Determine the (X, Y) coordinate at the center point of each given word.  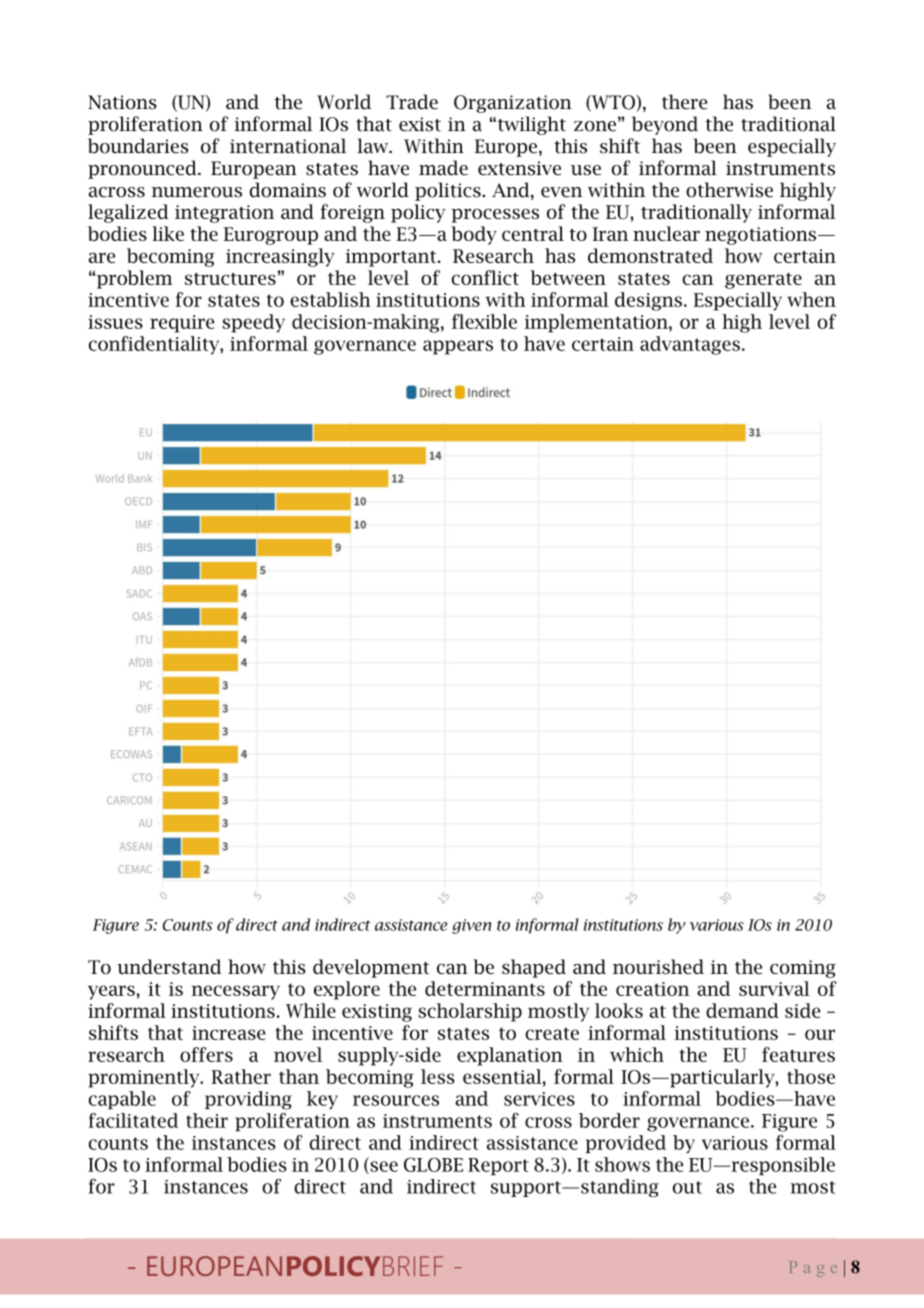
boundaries (138, 146)
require (182, 324)
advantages (690, 345)
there (684, 102)
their (207, 1120)
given (471, 926)
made (443, 168)
